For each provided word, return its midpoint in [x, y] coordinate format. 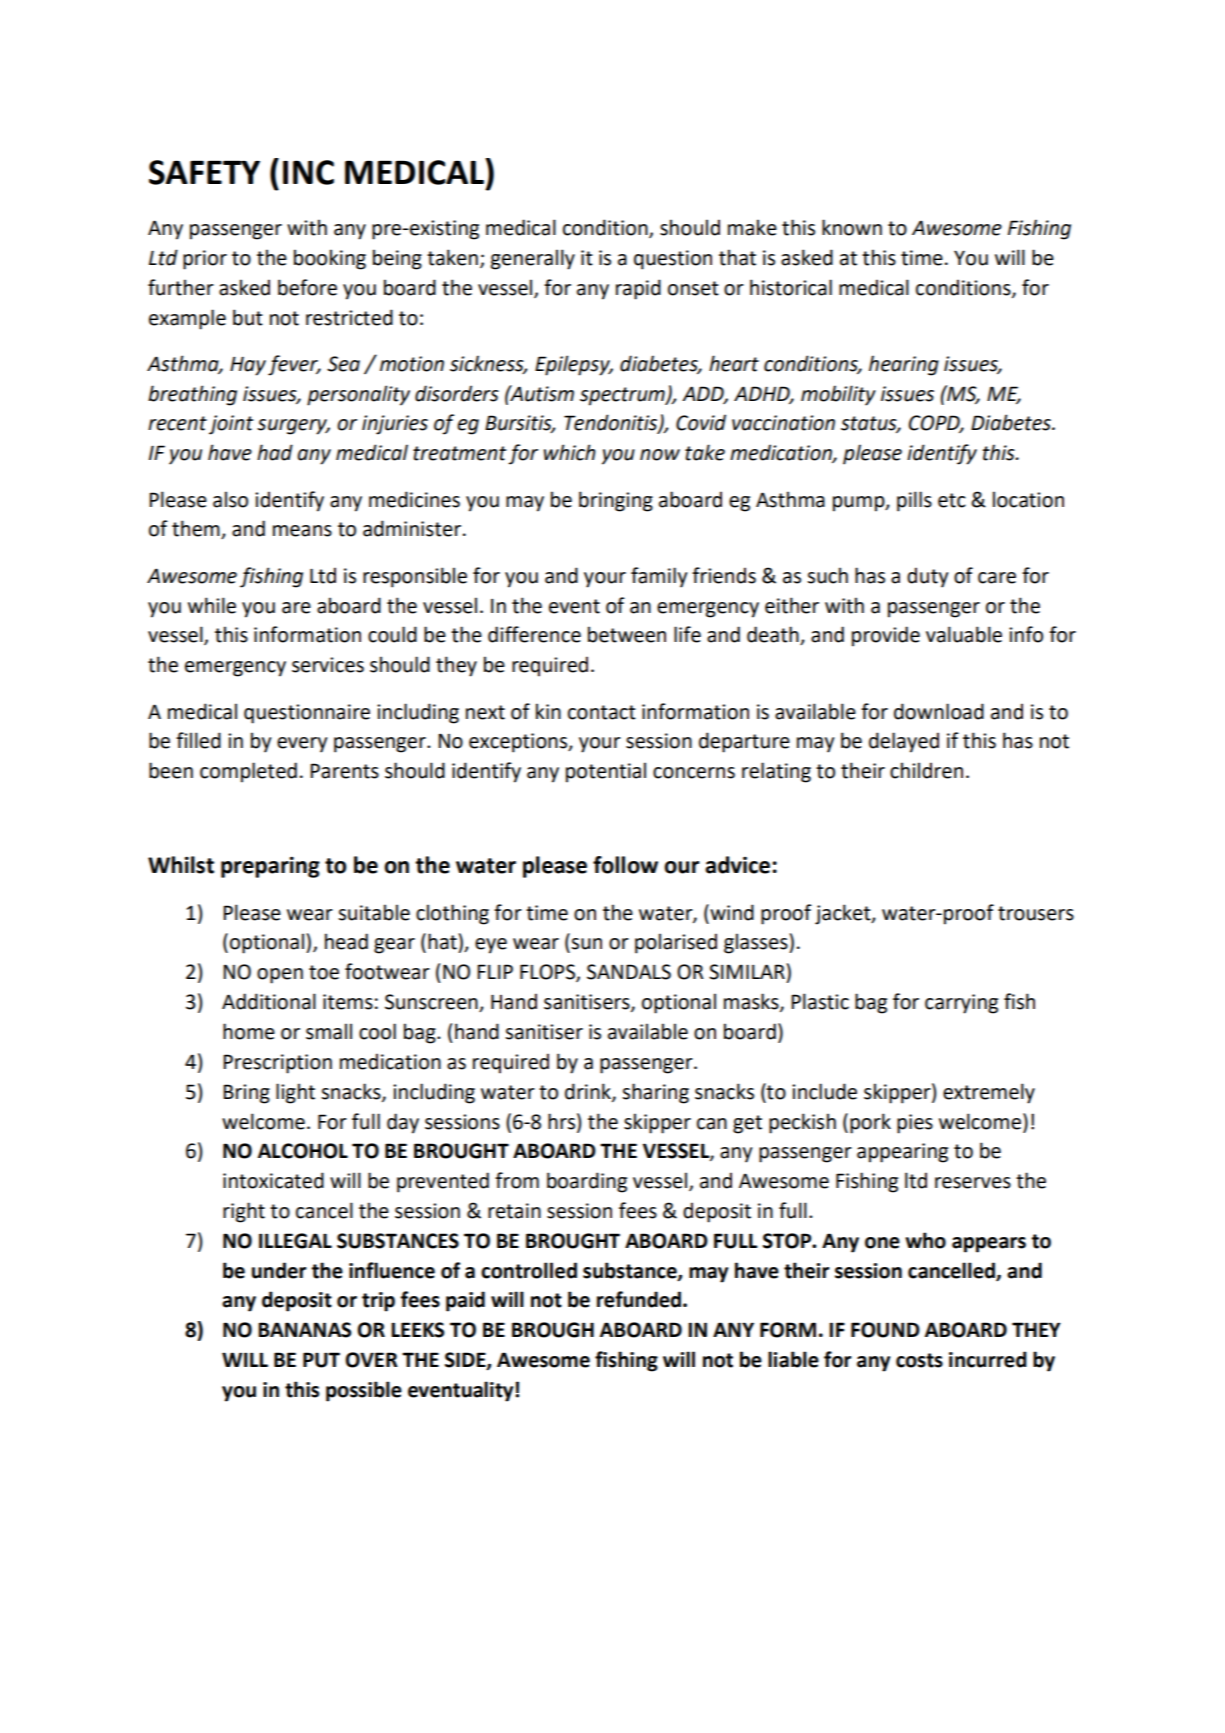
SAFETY [204, 172]
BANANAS [304, 1330]
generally [533, 259]
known [852, 227]
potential [606, 772]
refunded [639, 1299]
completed [248, 772]
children [926, 770]
